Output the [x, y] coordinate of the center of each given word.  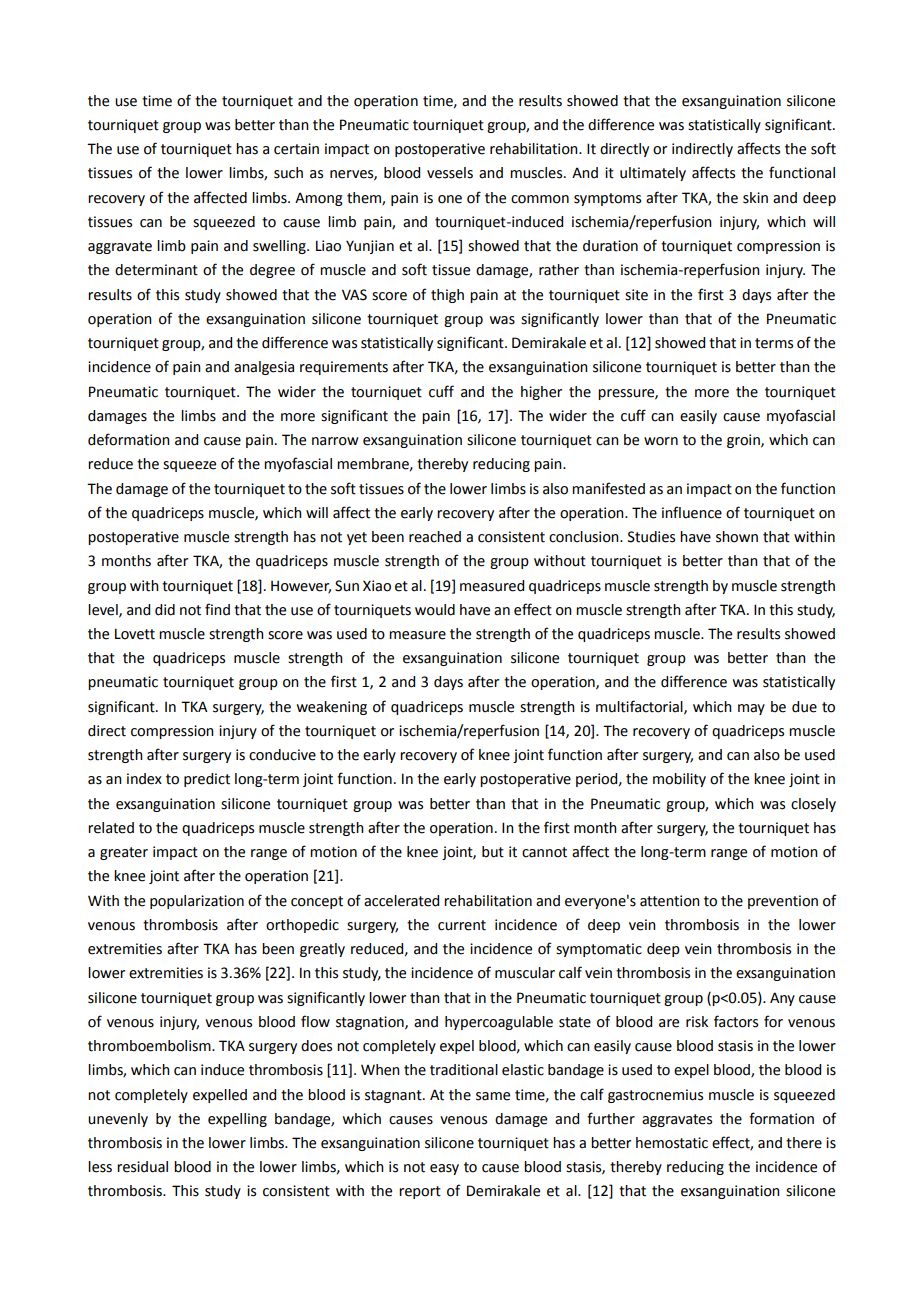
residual [142, 1167]
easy [444, 1169]
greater [124, 853]
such [288, 173]
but [493, 852]
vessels [450, 173]
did [165, 610]
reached [435, 537]
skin [755, 198]
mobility [679, 780]
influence [692, 512]
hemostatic [672, 1143]
